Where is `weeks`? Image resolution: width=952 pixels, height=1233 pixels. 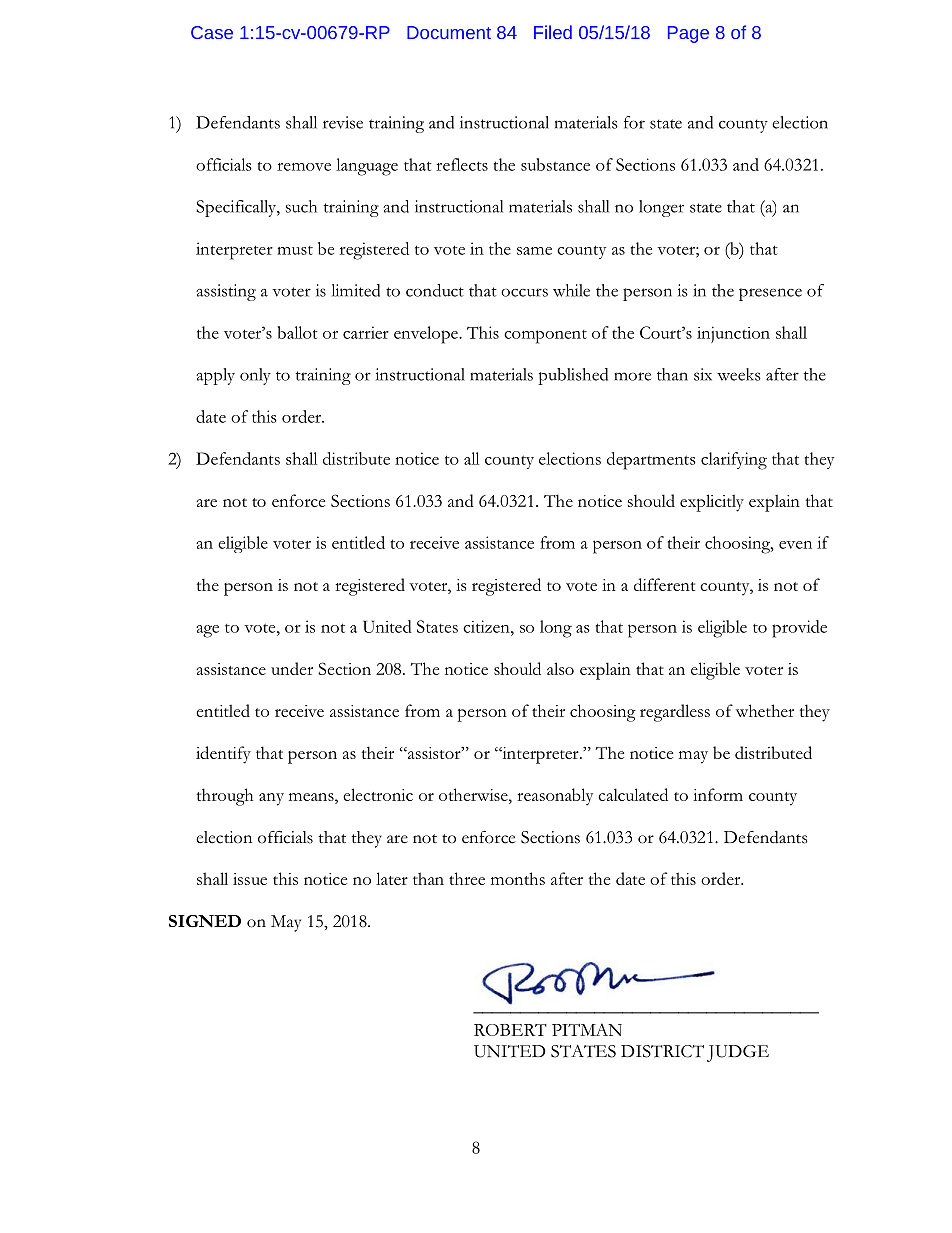 weeks is located at coordinates (739, 374).
